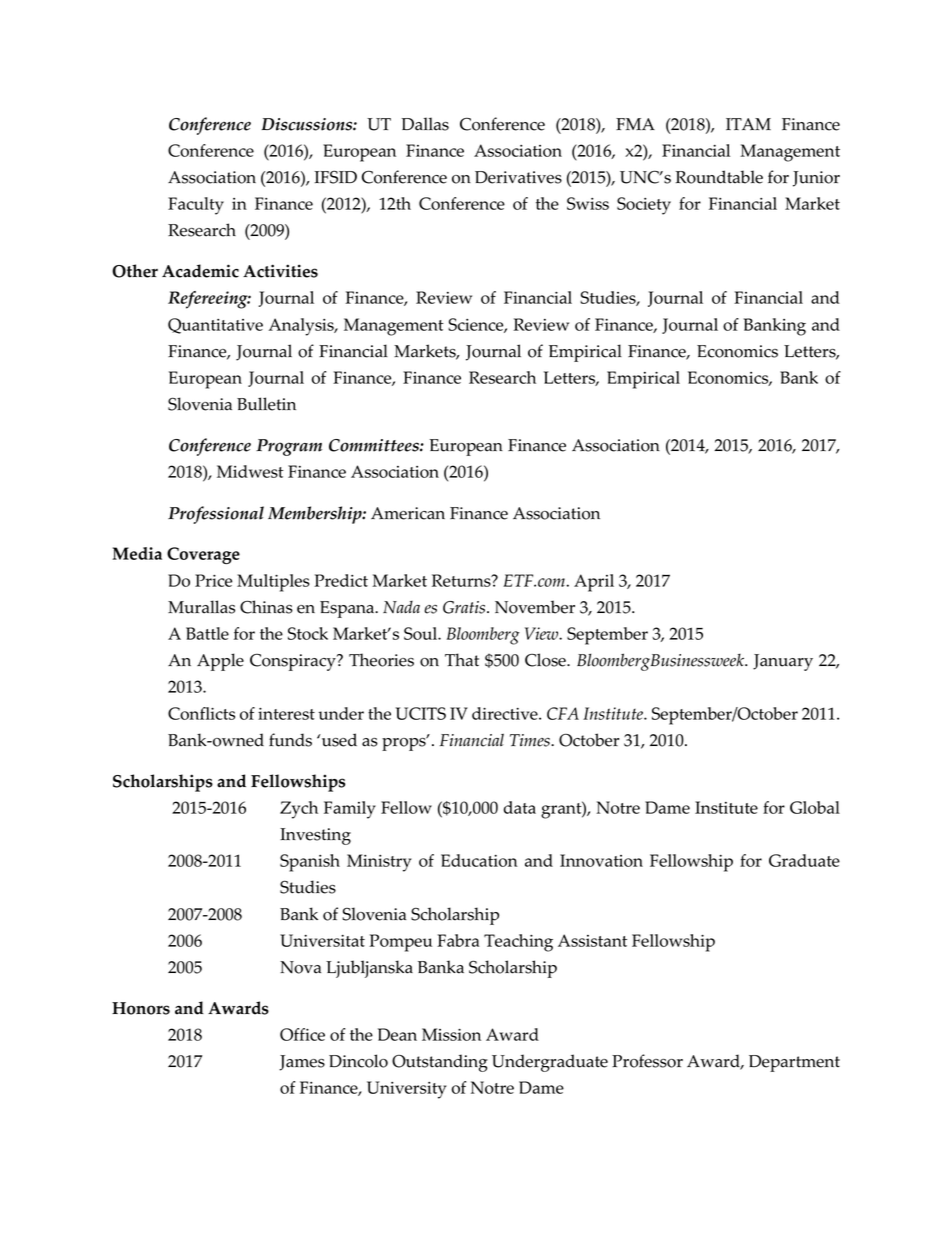 The height and width of the image is (1233, 952). Describe the element at coordinates (506, 713) in the image. I see `directive` at that location.
